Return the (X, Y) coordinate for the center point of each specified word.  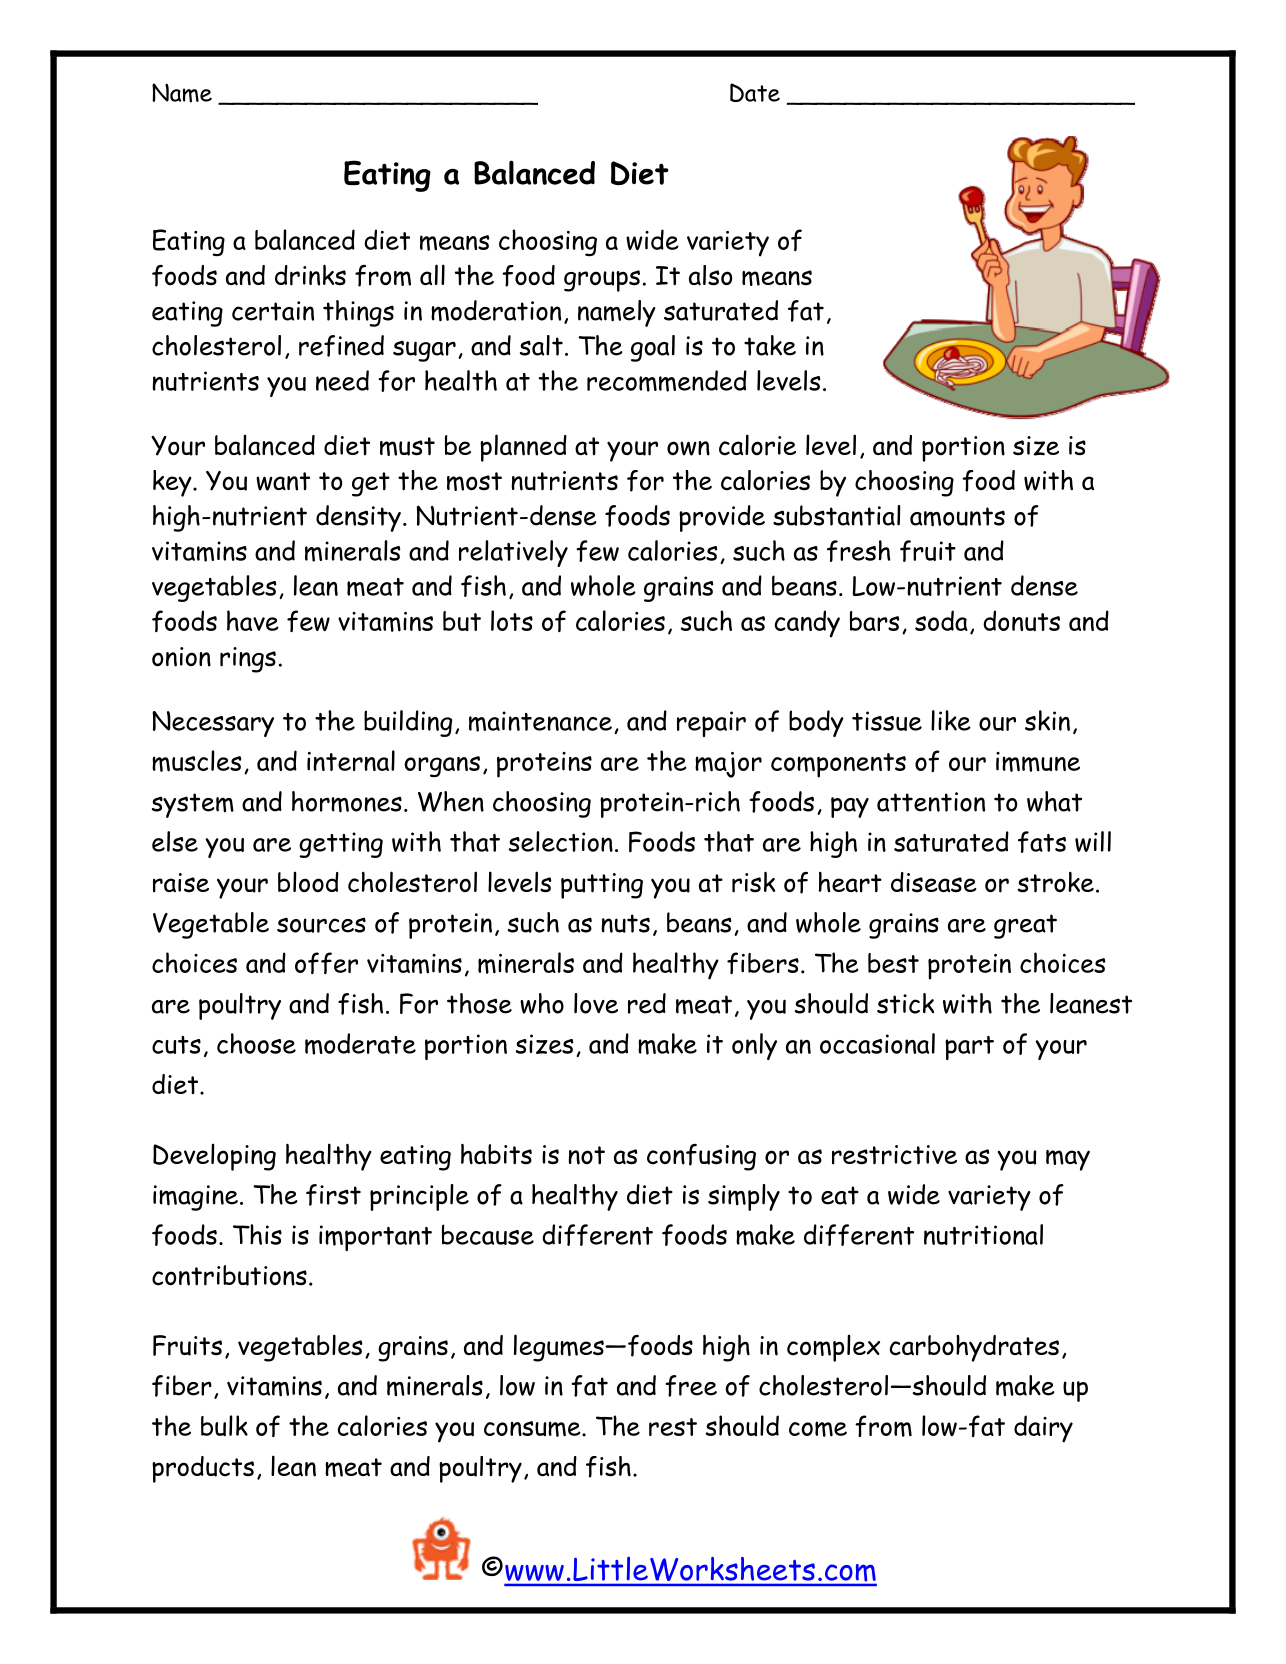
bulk (224, 1425)
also (710, 275)
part (969, 1048)
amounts (957, 517)
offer (326, 963)
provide (722, 518)
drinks (310, 275)
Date (755, 92)
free (691, 1386)
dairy (1043, 1429)
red (647, 1003)
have (253, 620)
